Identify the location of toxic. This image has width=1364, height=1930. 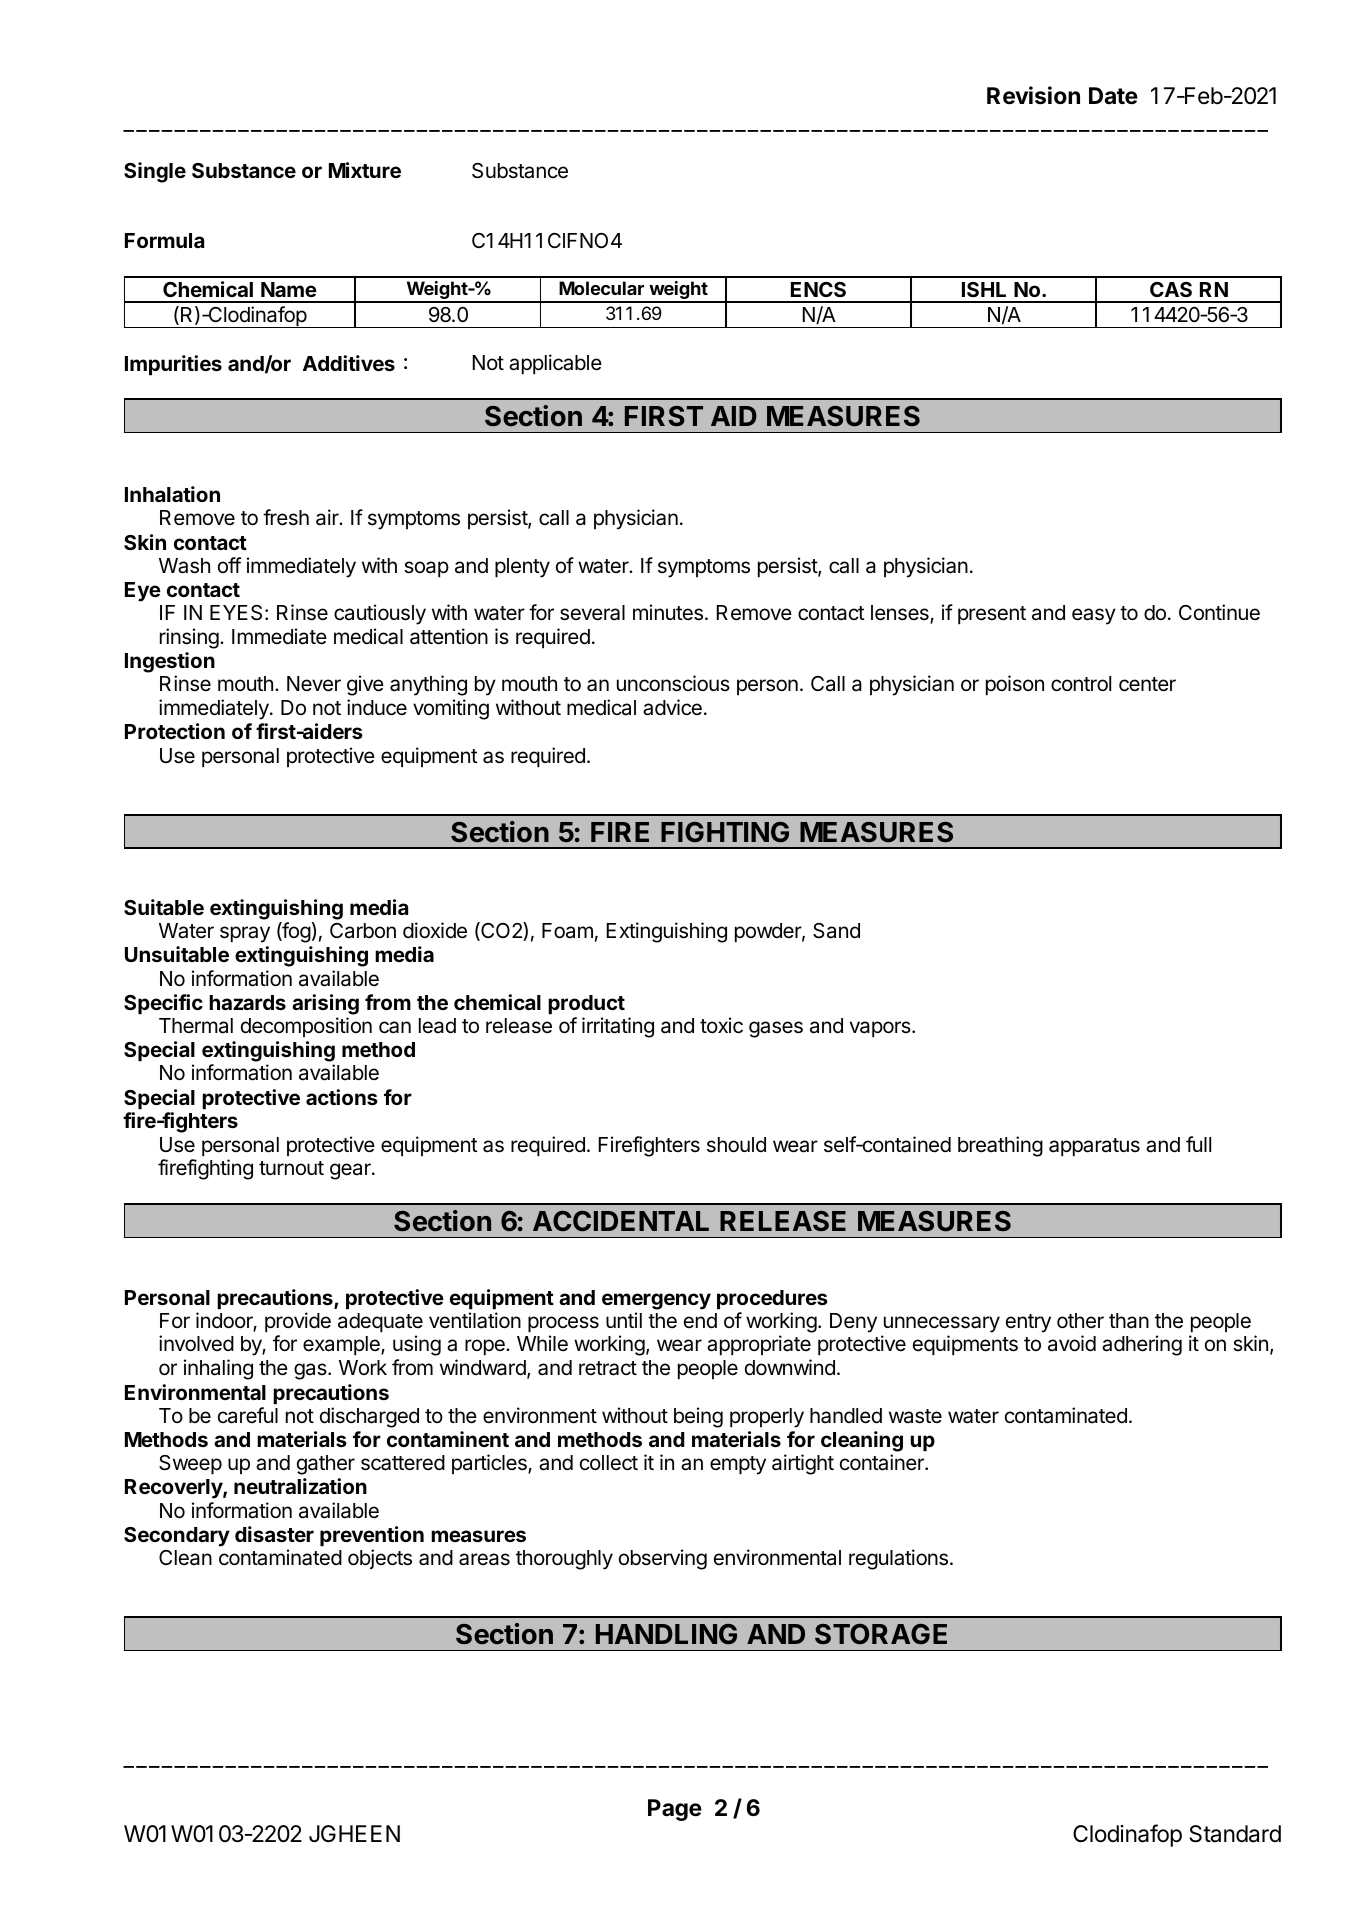
(721, 1025).
